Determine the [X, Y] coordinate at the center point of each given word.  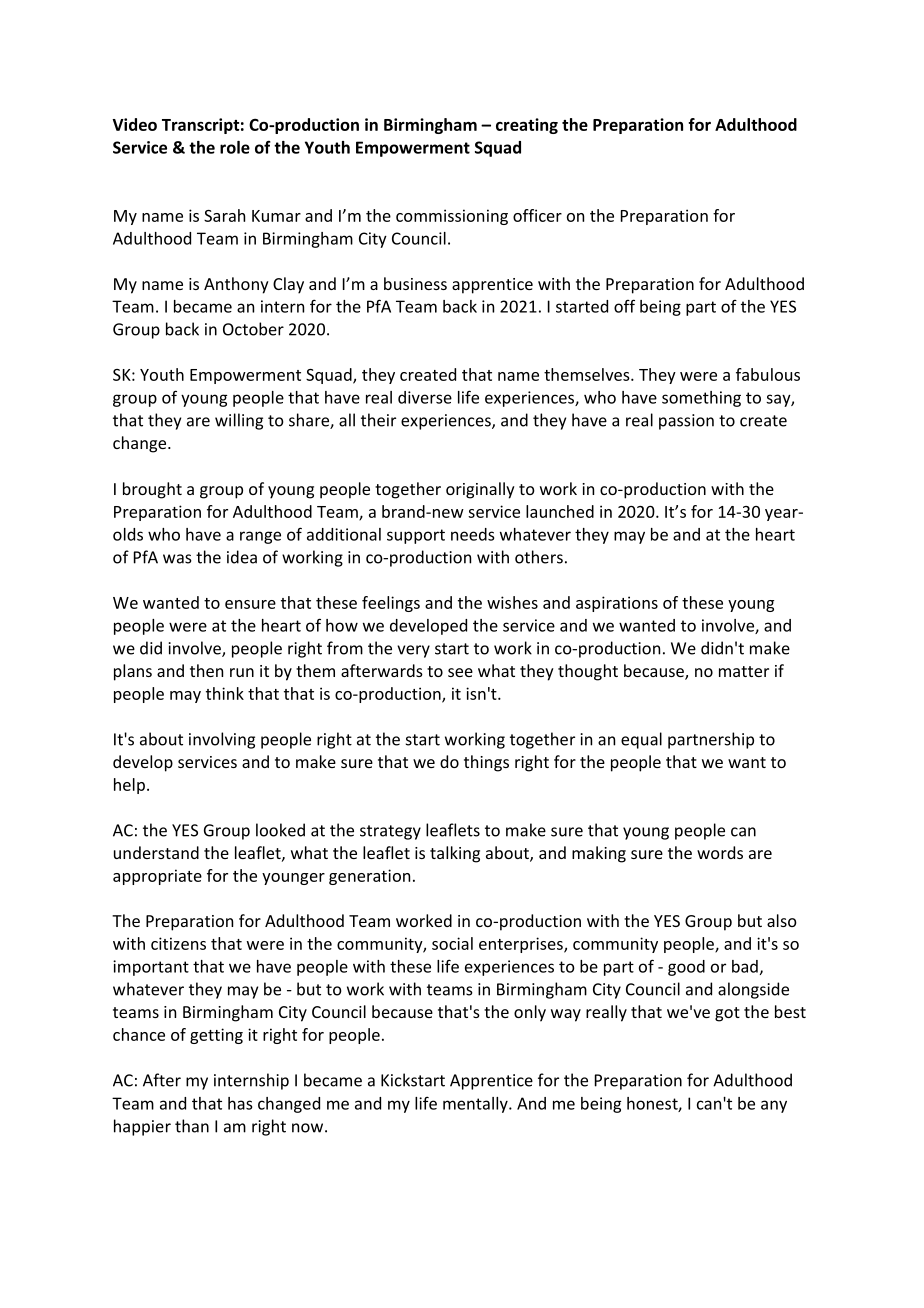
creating [527, 126]
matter [744, 671]
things [486, 763]
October [253, 329]
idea [242, 557]
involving [222, 740]
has [240, 1103]
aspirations [617, 604]
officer [537, 215]
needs [472, 534]
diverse [425, 397]
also [782, 920]
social [452, 943]
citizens [178, 943]
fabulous [768, 374]
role [235, 147]
